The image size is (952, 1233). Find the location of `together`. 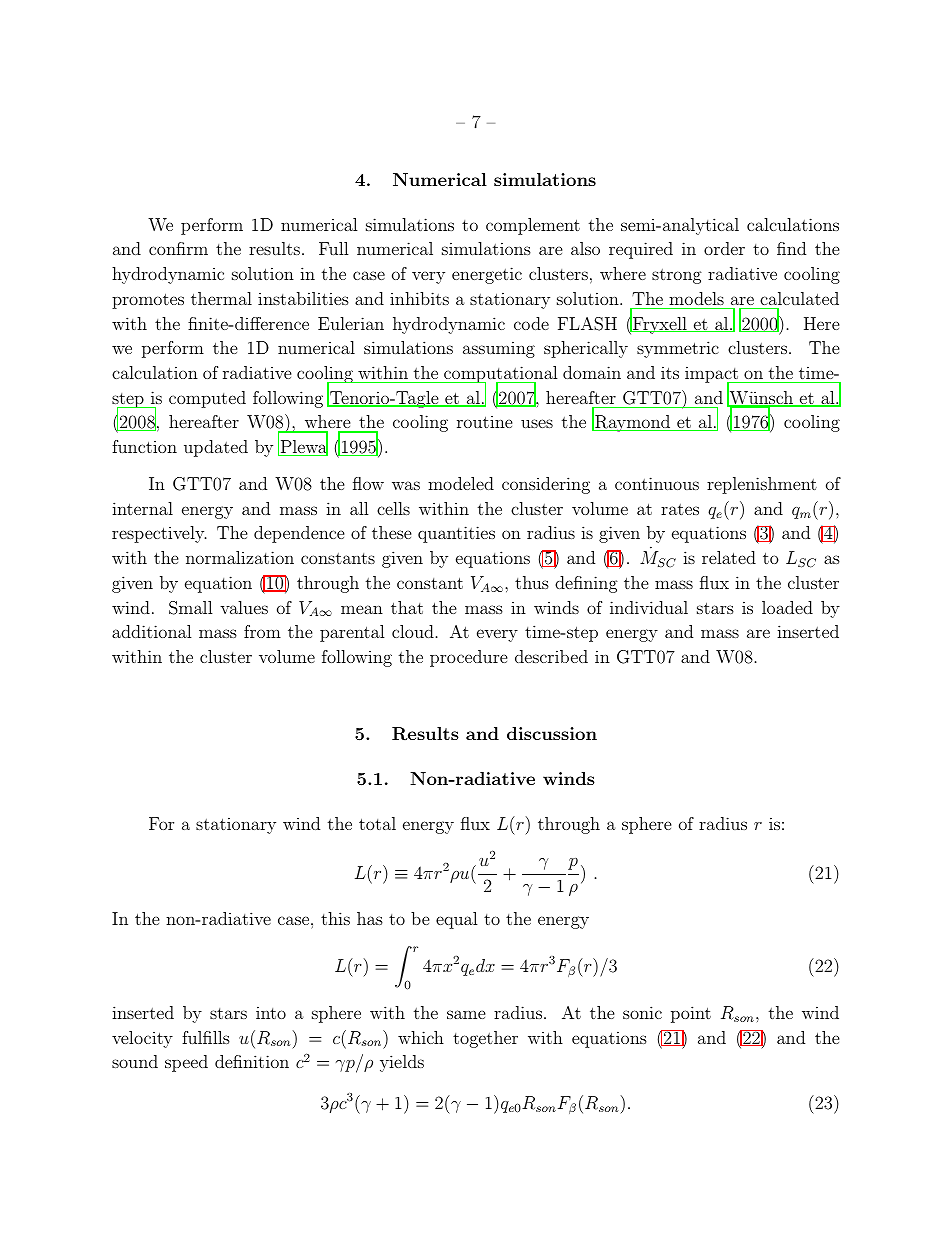

together is located at coordinates (485, 1039).
